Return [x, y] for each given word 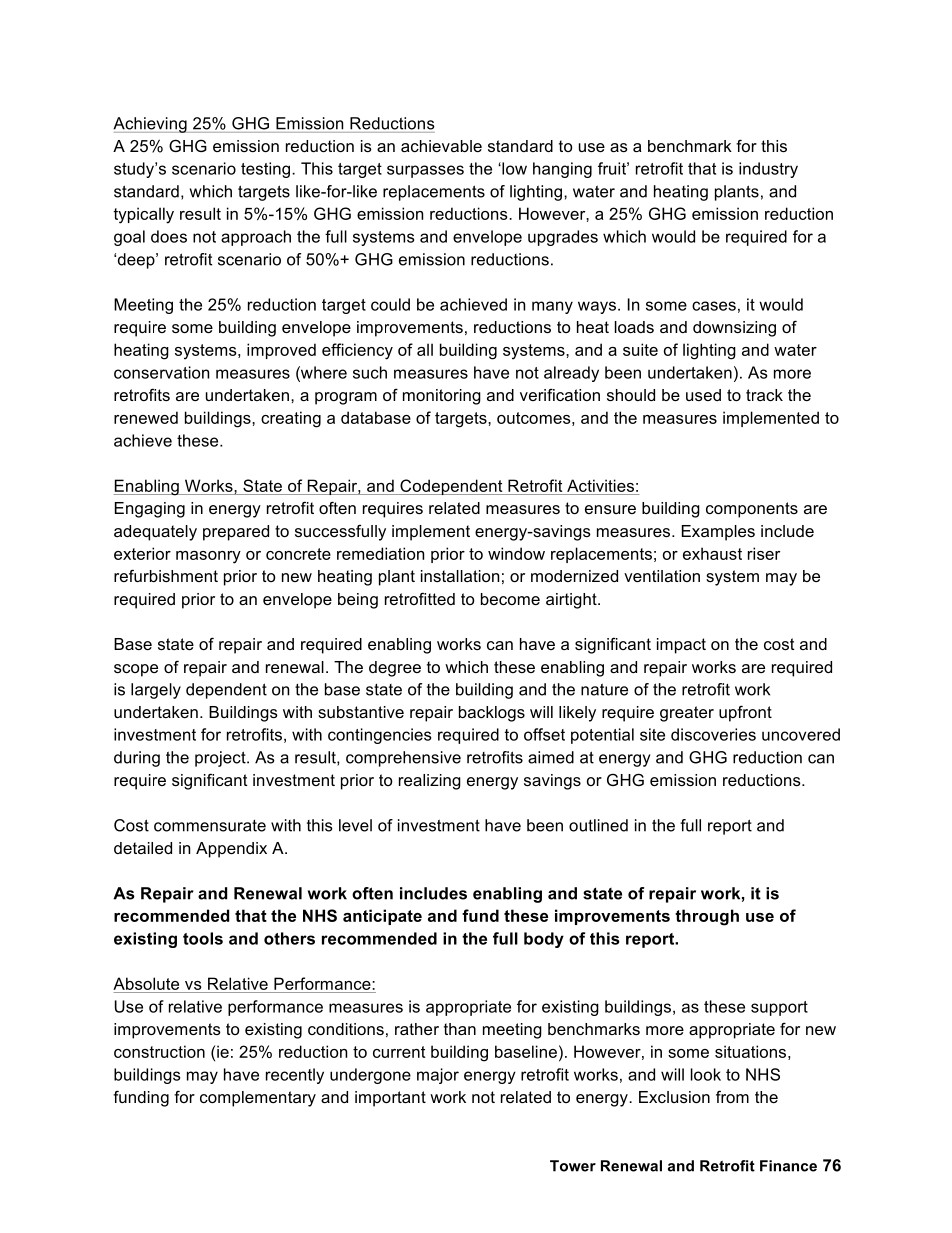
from [732, 1096]
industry [768, 170]
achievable [441, 146]
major [438, 1076]
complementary [258, 1099]
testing [267, 170]
